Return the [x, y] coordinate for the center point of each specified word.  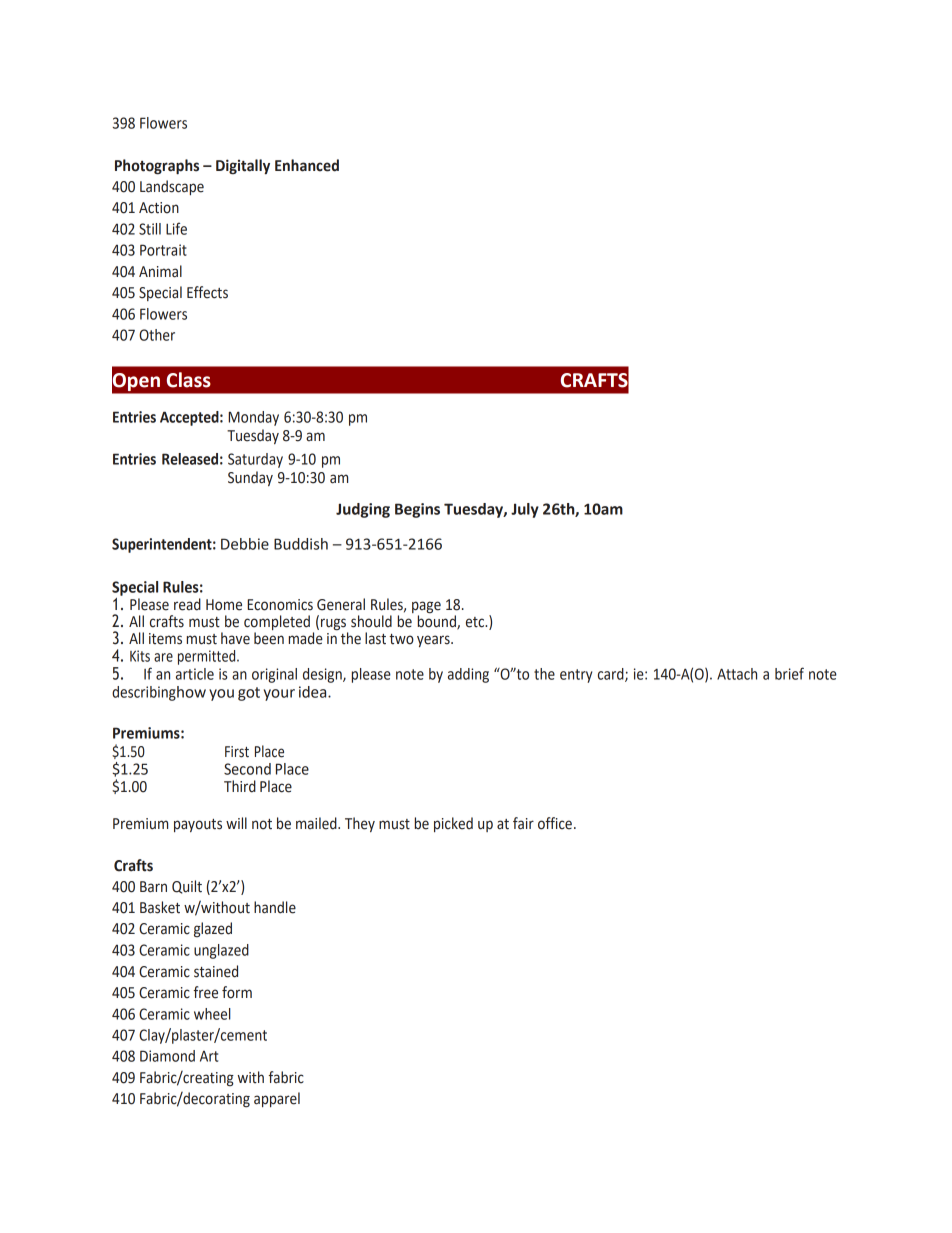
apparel [277, 1099]
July [525, 510]
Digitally [243, 167]
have [235, 638]
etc [476, 622]
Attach [737, 674]
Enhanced [307, 165]
